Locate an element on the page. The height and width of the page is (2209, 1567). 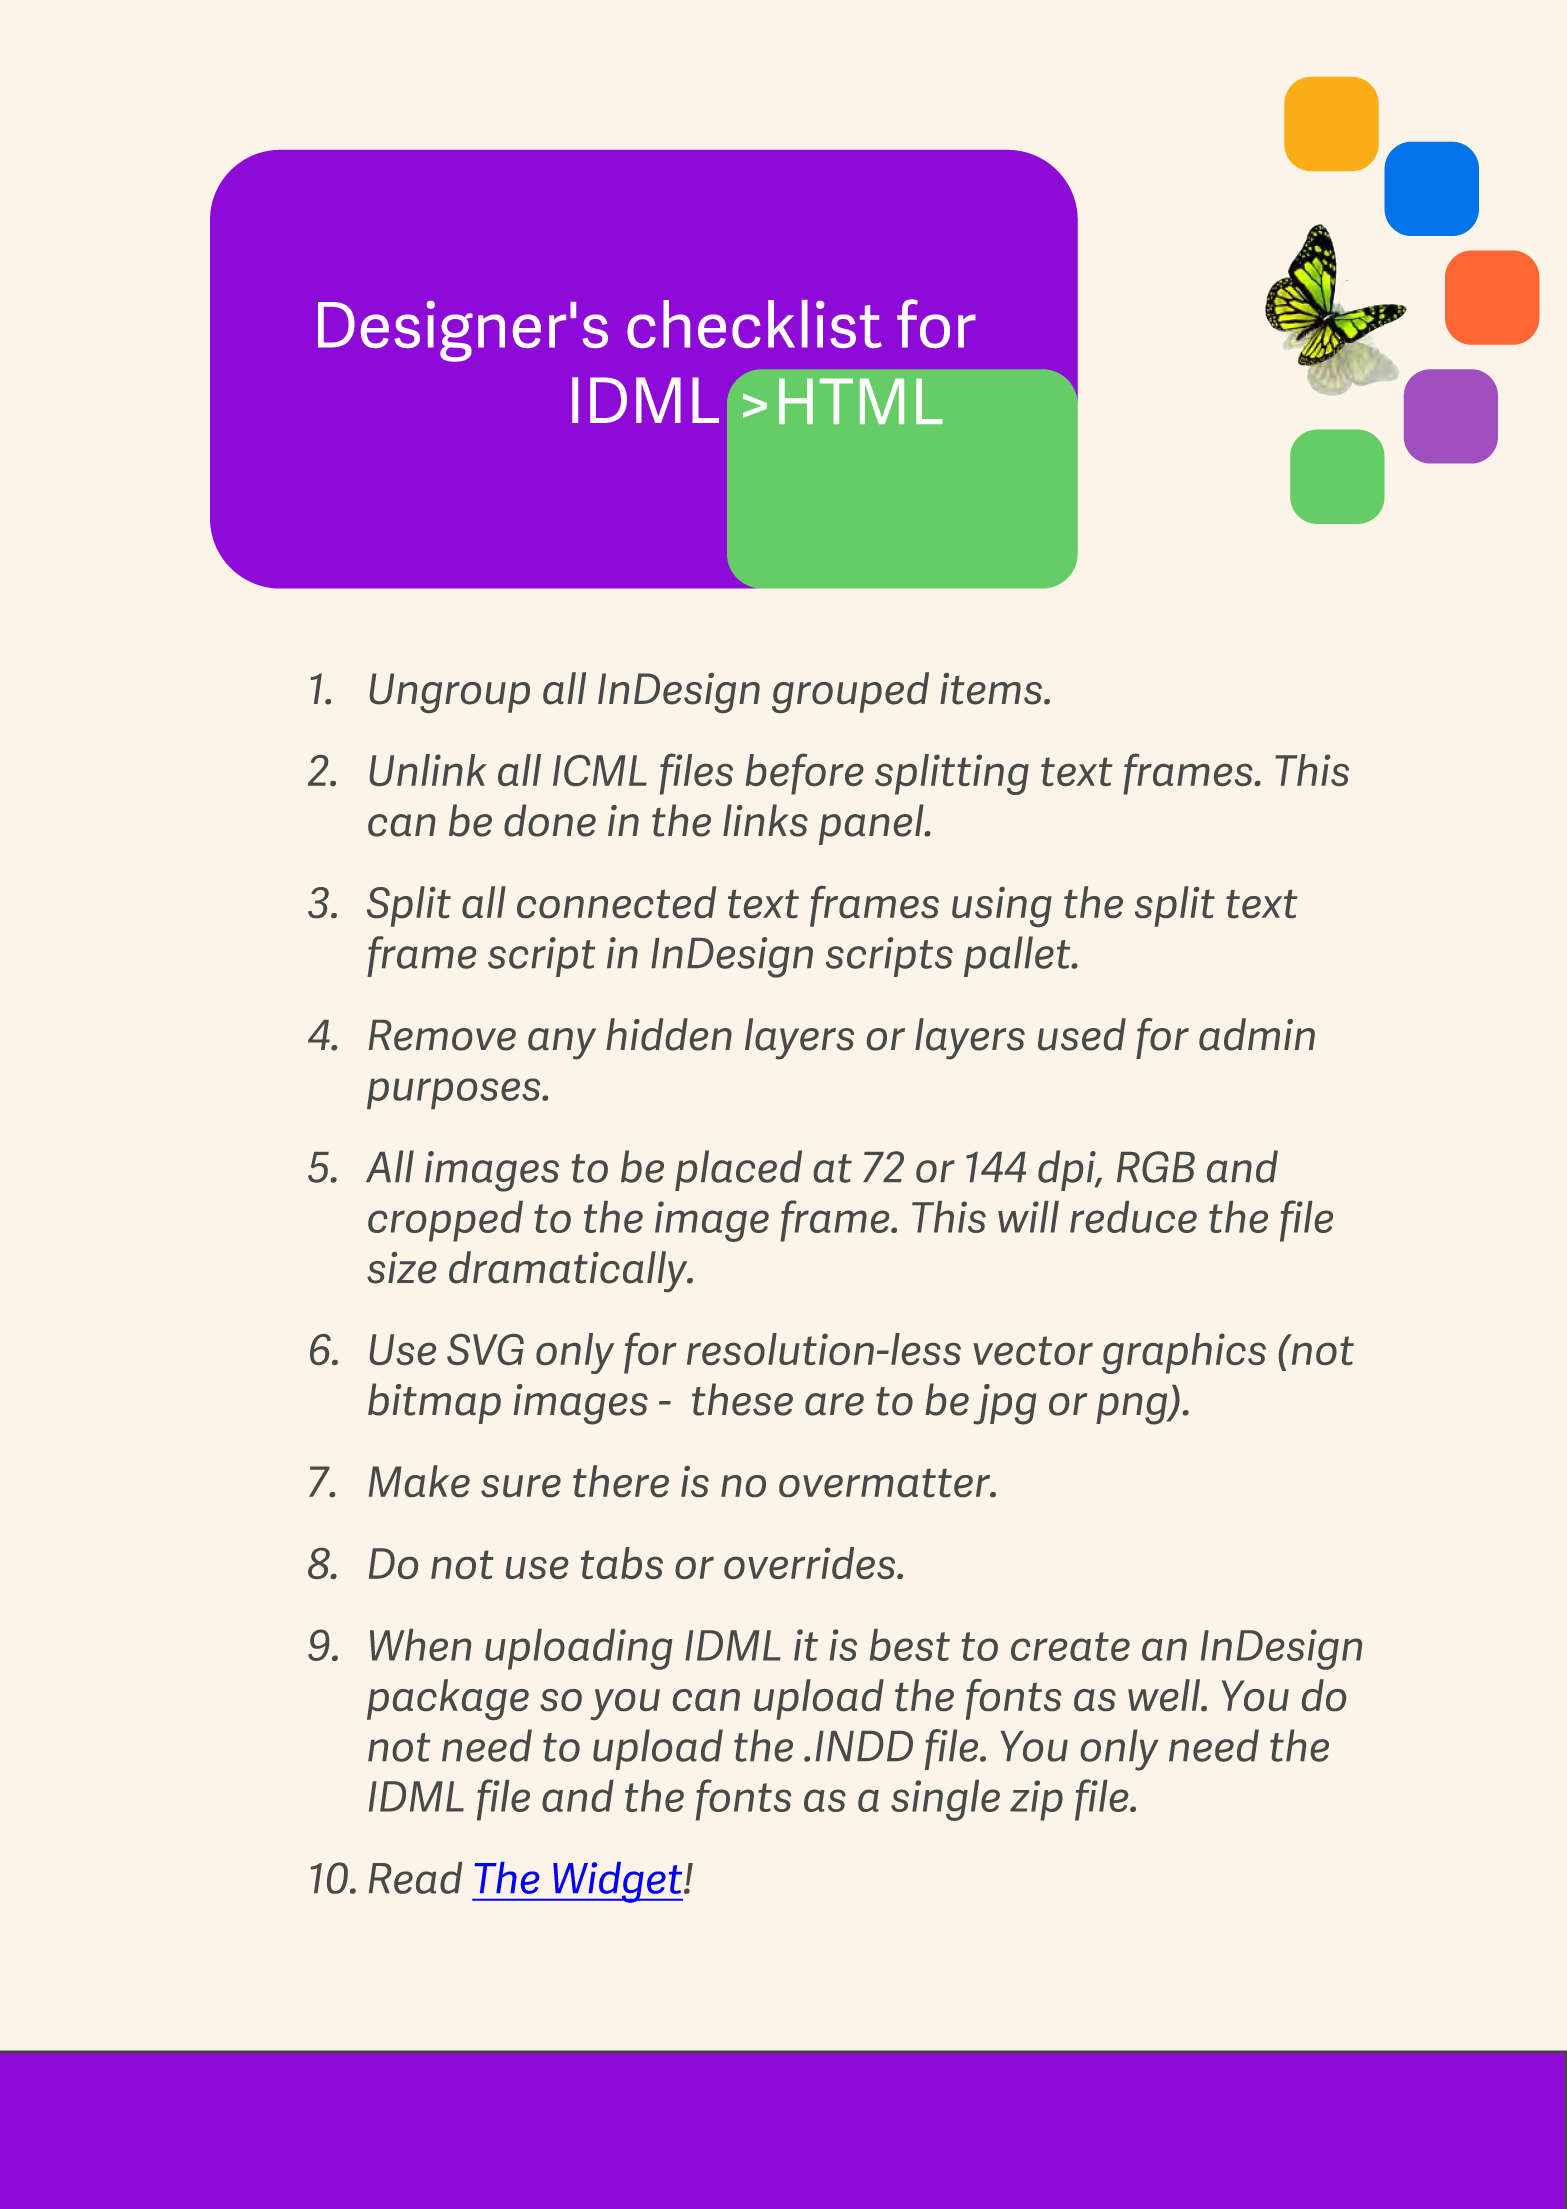
Read is located at coordinates (415, 1878).
